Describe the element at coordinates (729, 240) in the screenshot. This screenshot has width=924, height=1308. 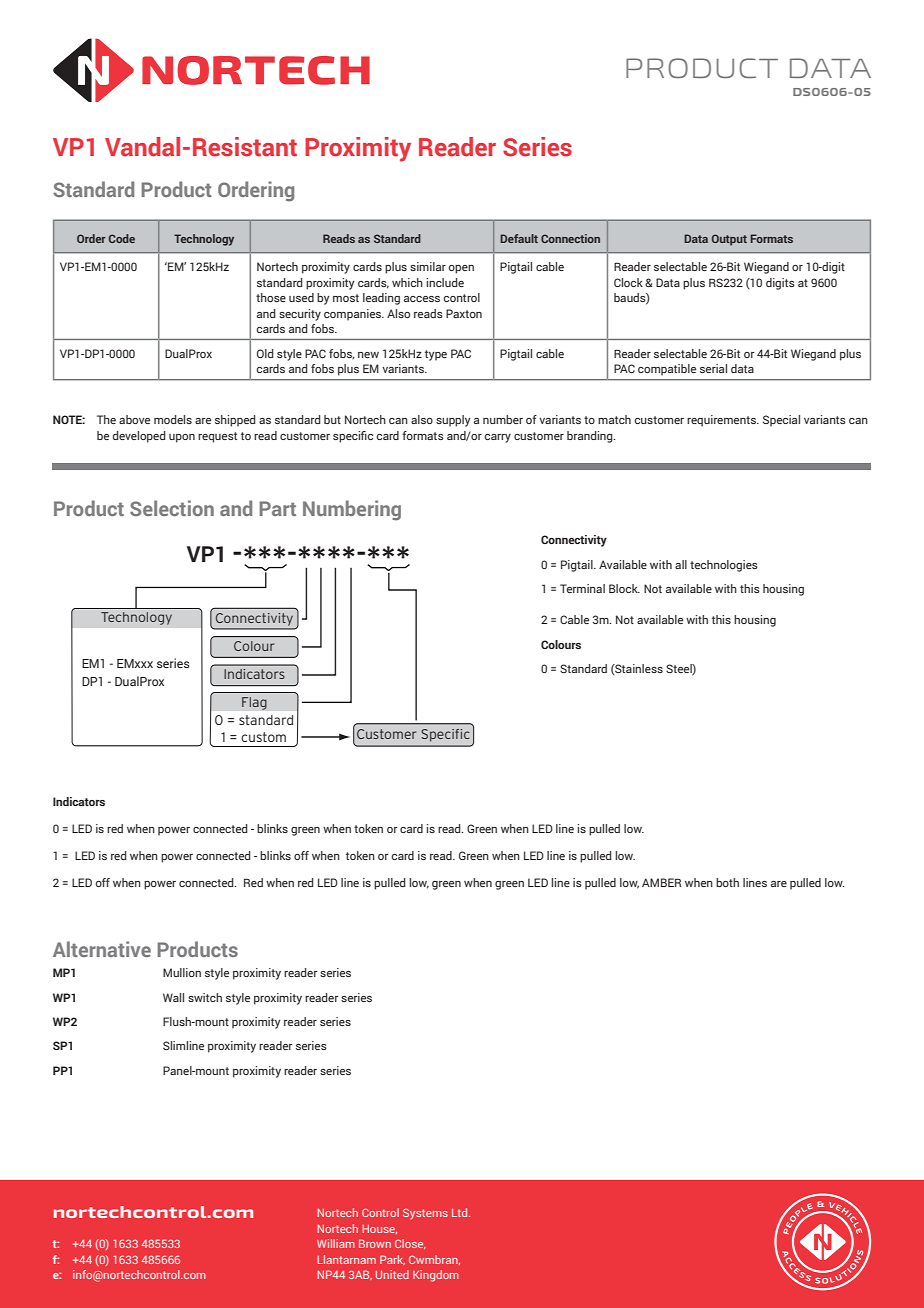
I see `Output` at that location.
